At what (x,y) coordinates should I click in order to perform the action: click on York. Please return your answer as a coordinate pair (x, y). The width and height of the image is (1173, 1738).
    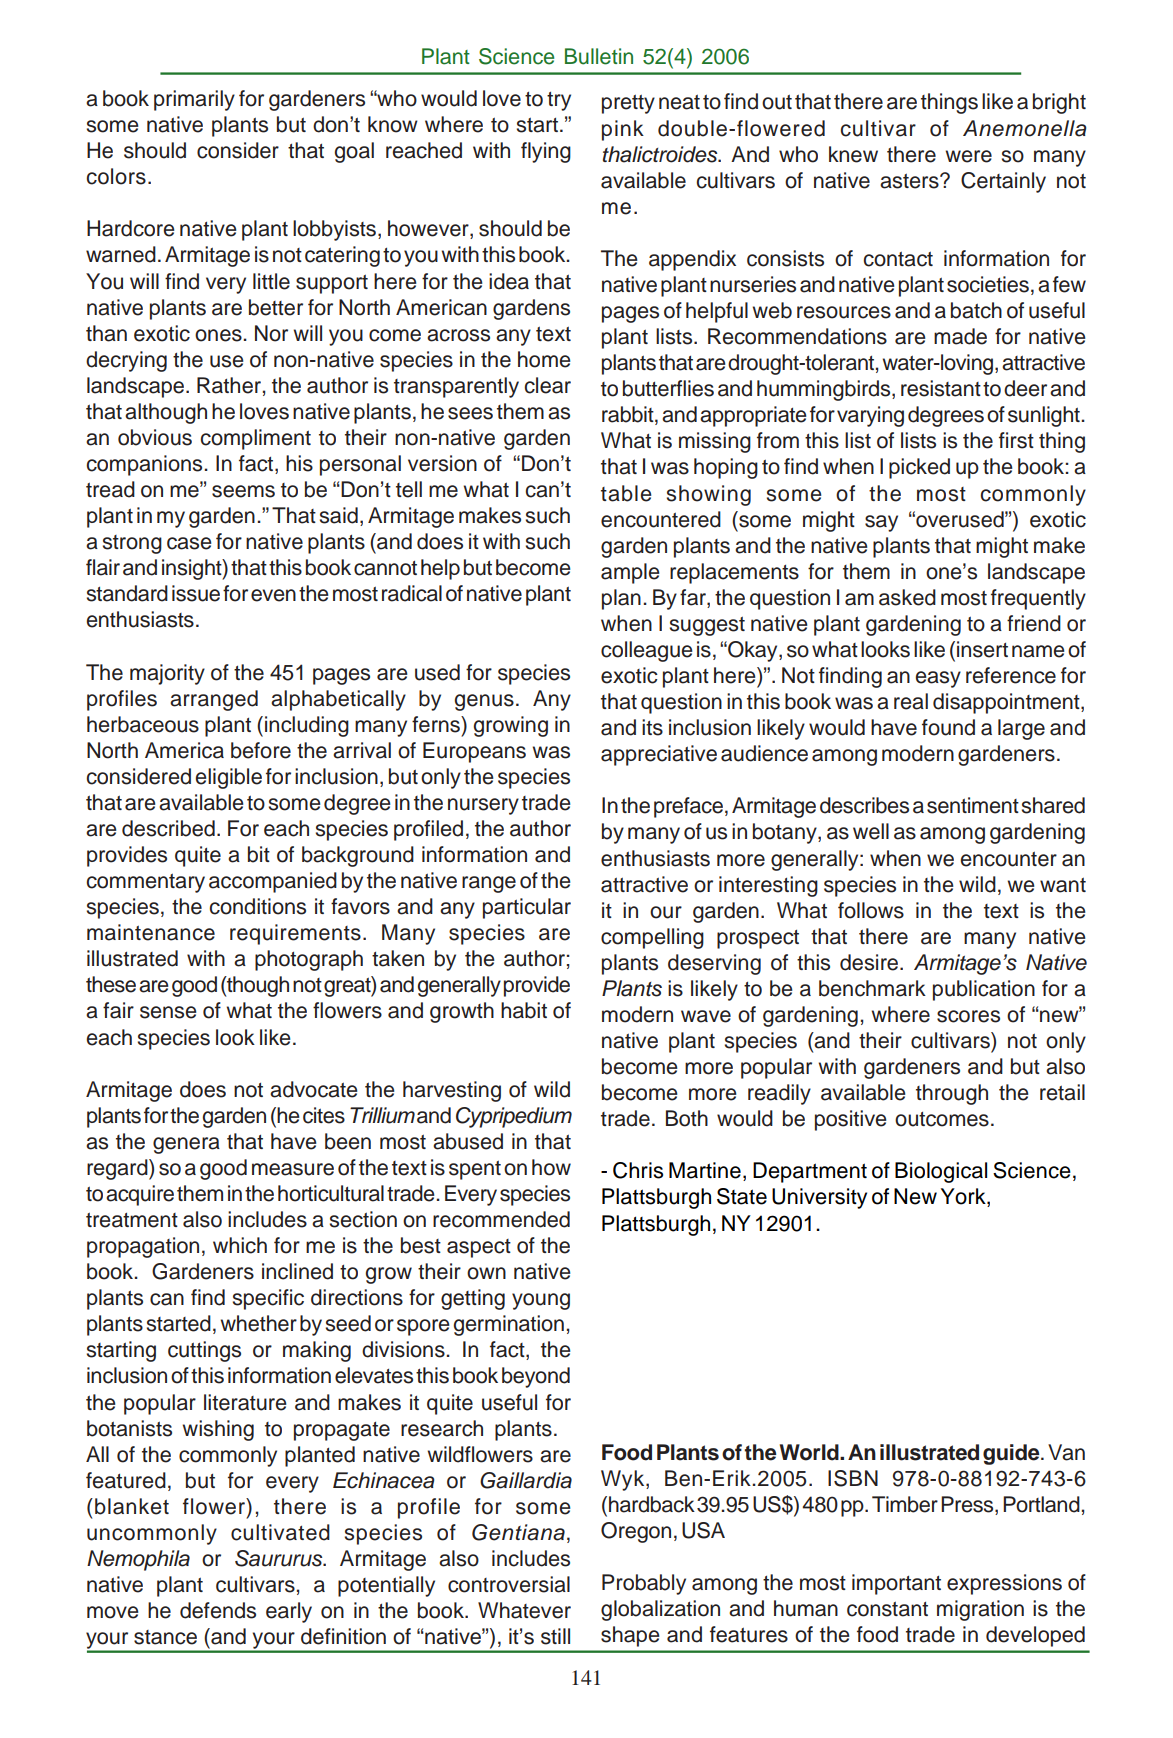
    Looking at the image, I should click on (964, 1197).
